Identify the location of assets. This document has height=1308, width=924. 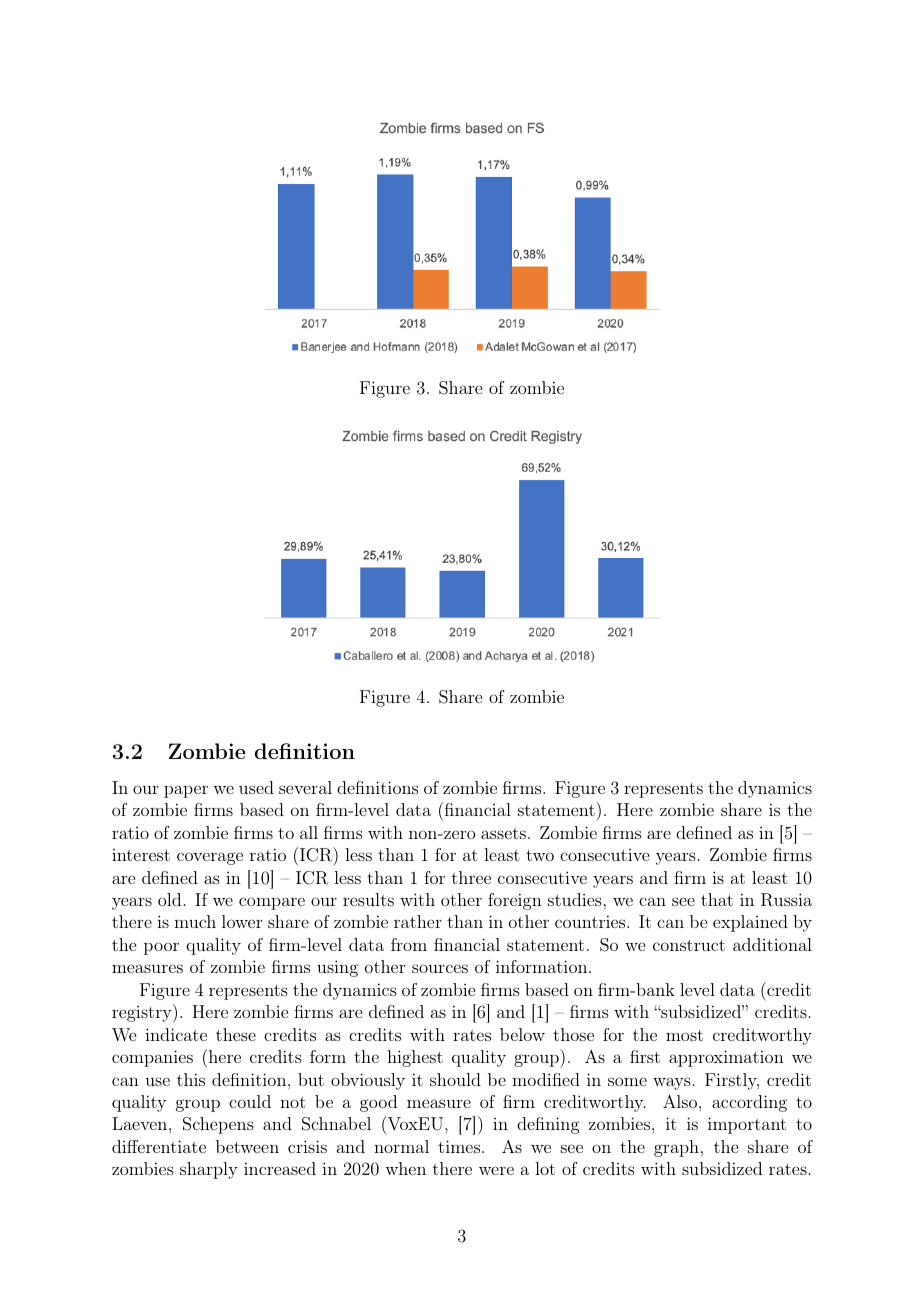
(503, 833).
